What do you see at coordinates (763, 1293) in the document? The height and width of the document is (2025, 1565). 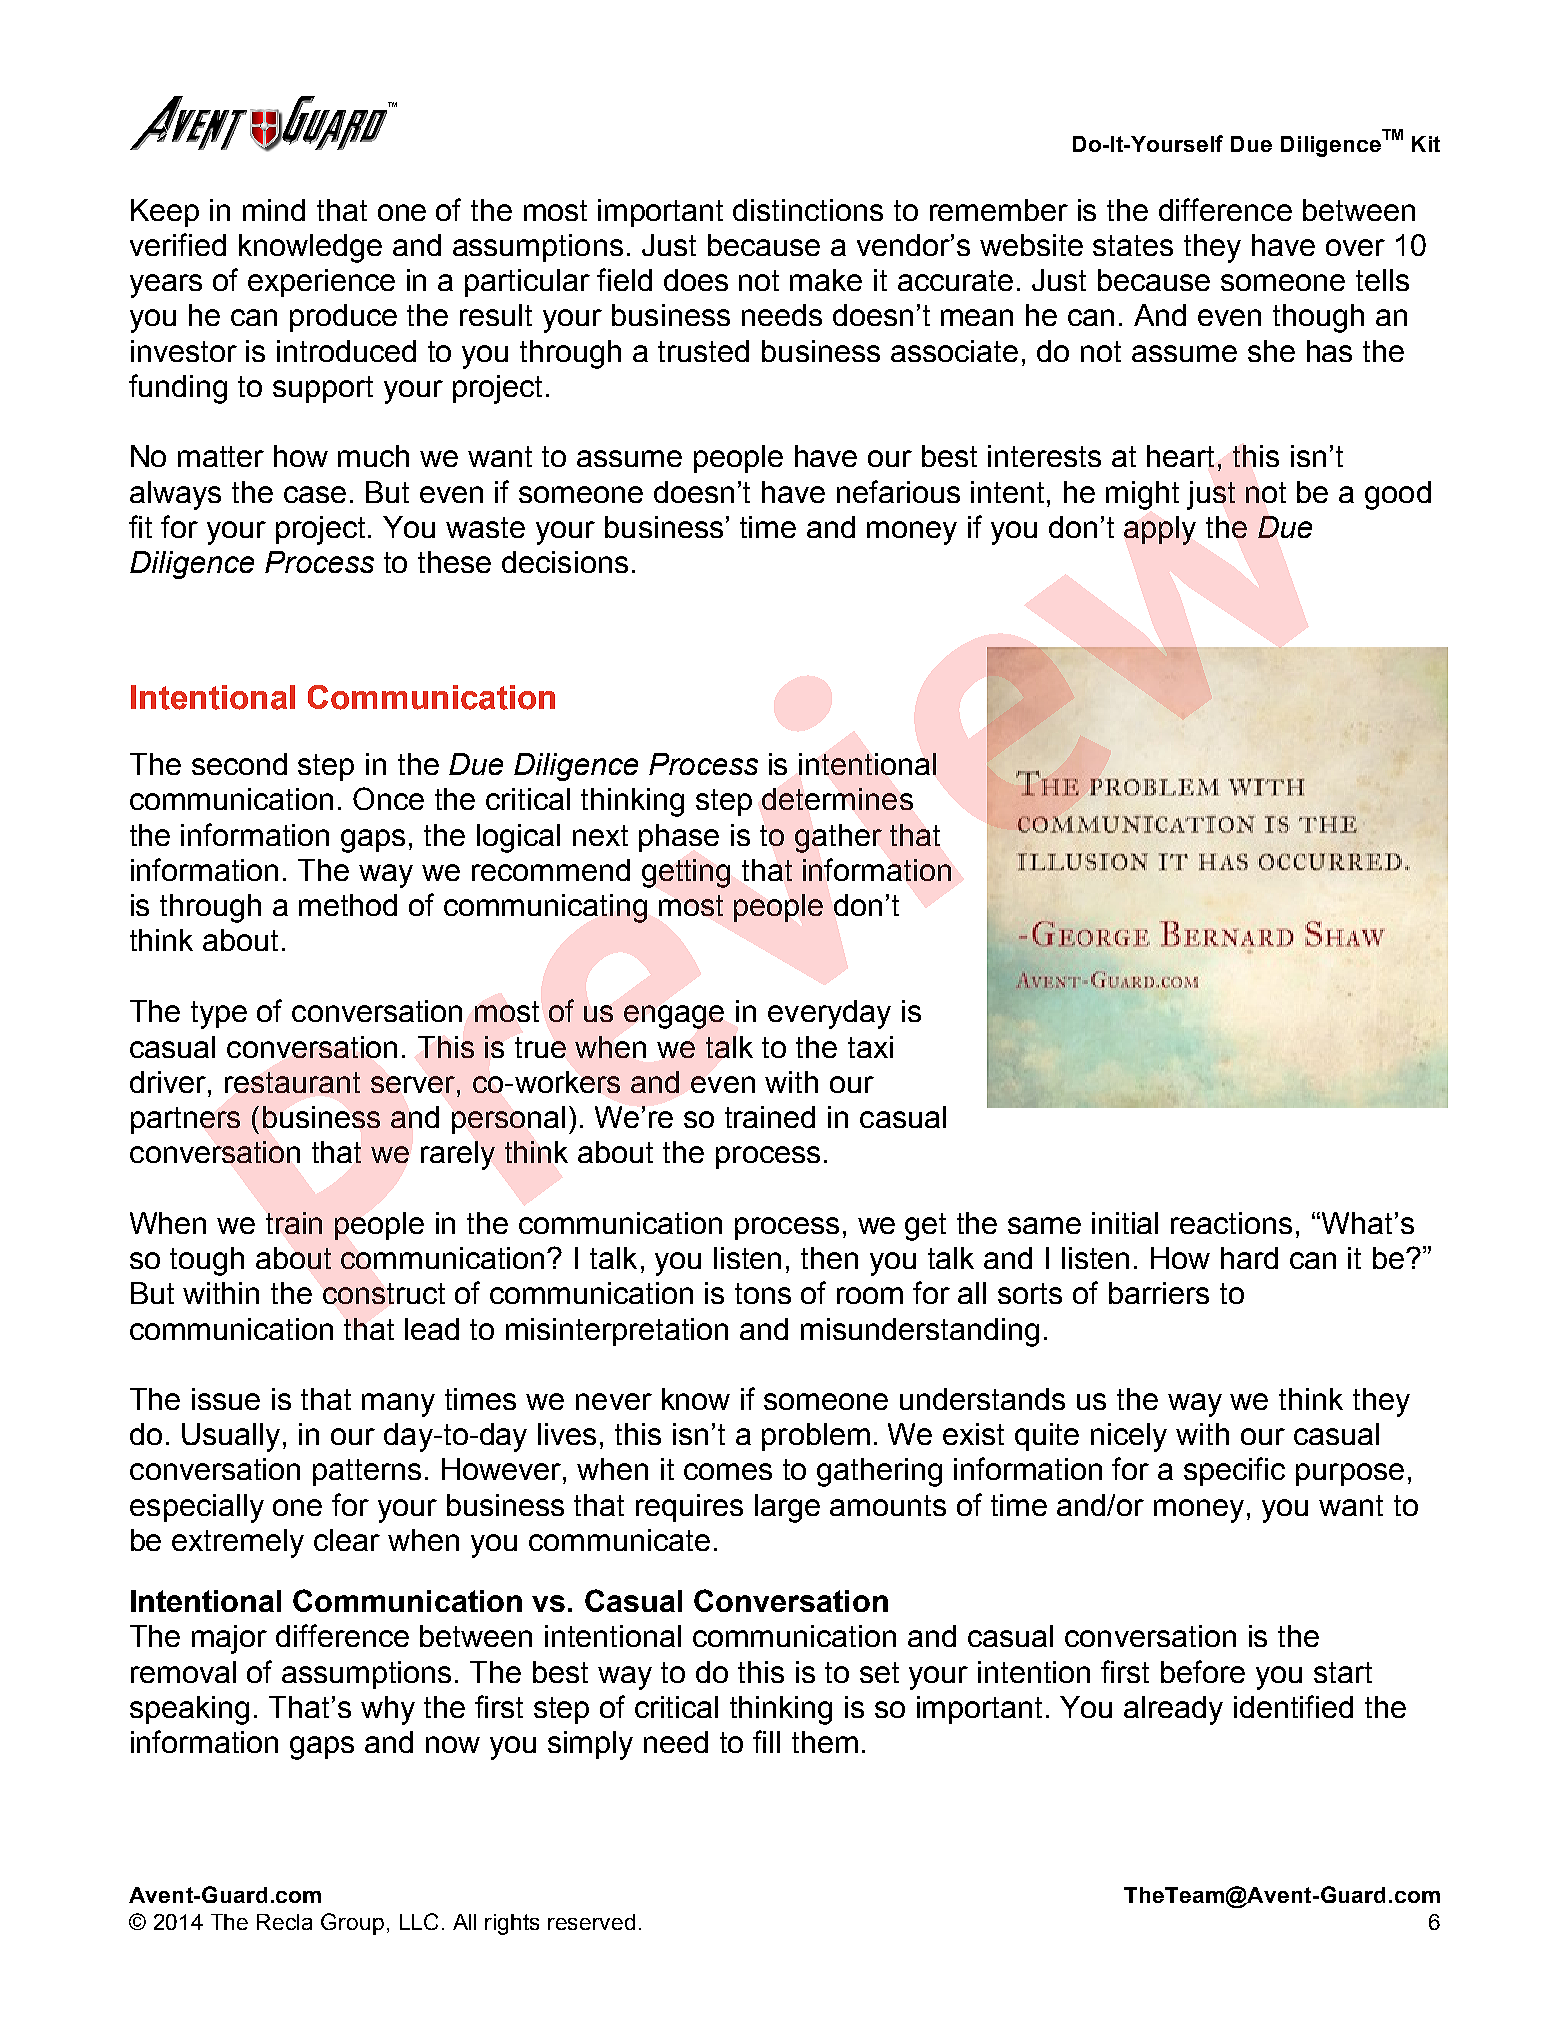 I see `tons` at bounding box center [763, 1293].
